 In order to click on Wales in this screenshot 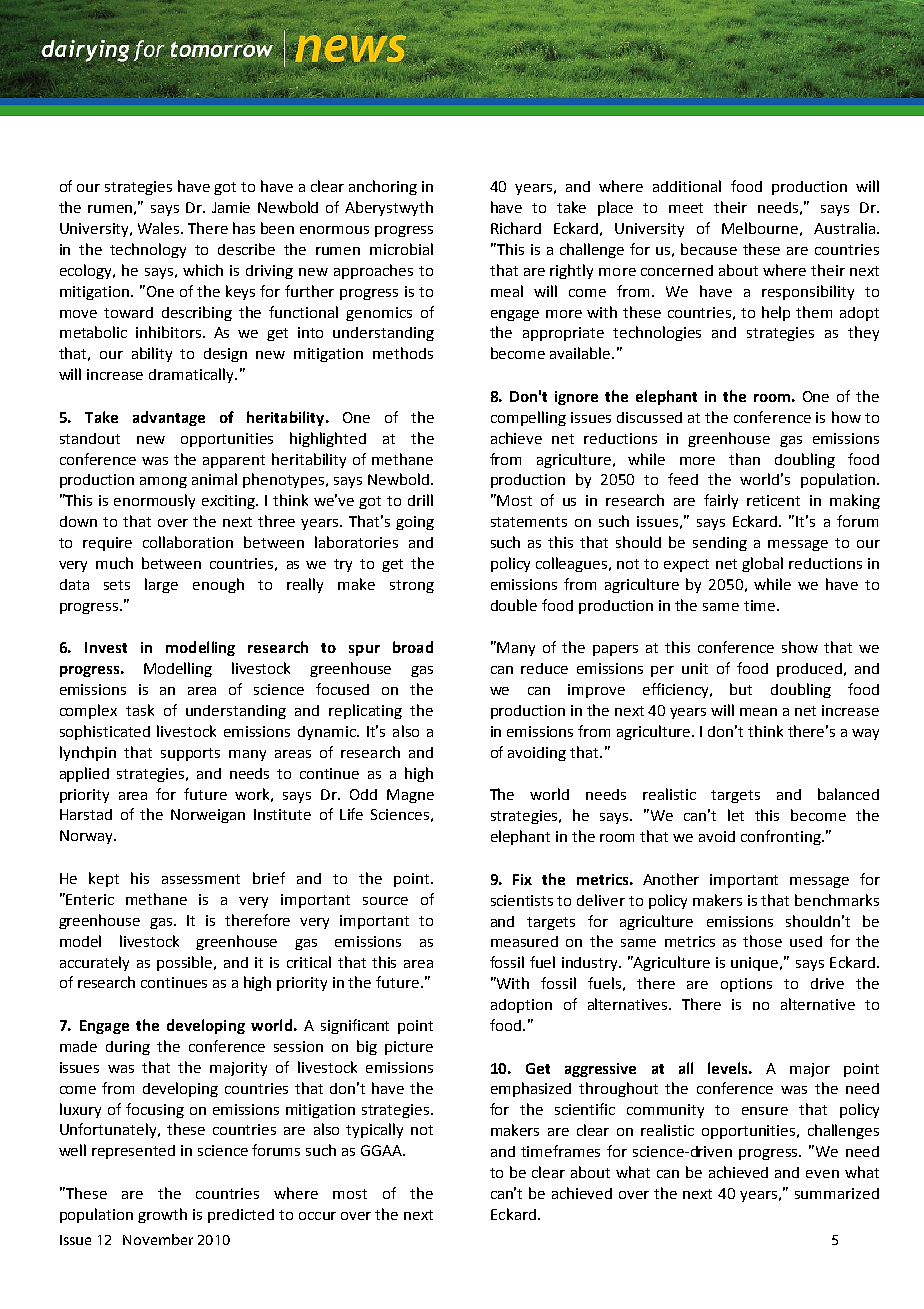, I will do `click(160, 228)`.
